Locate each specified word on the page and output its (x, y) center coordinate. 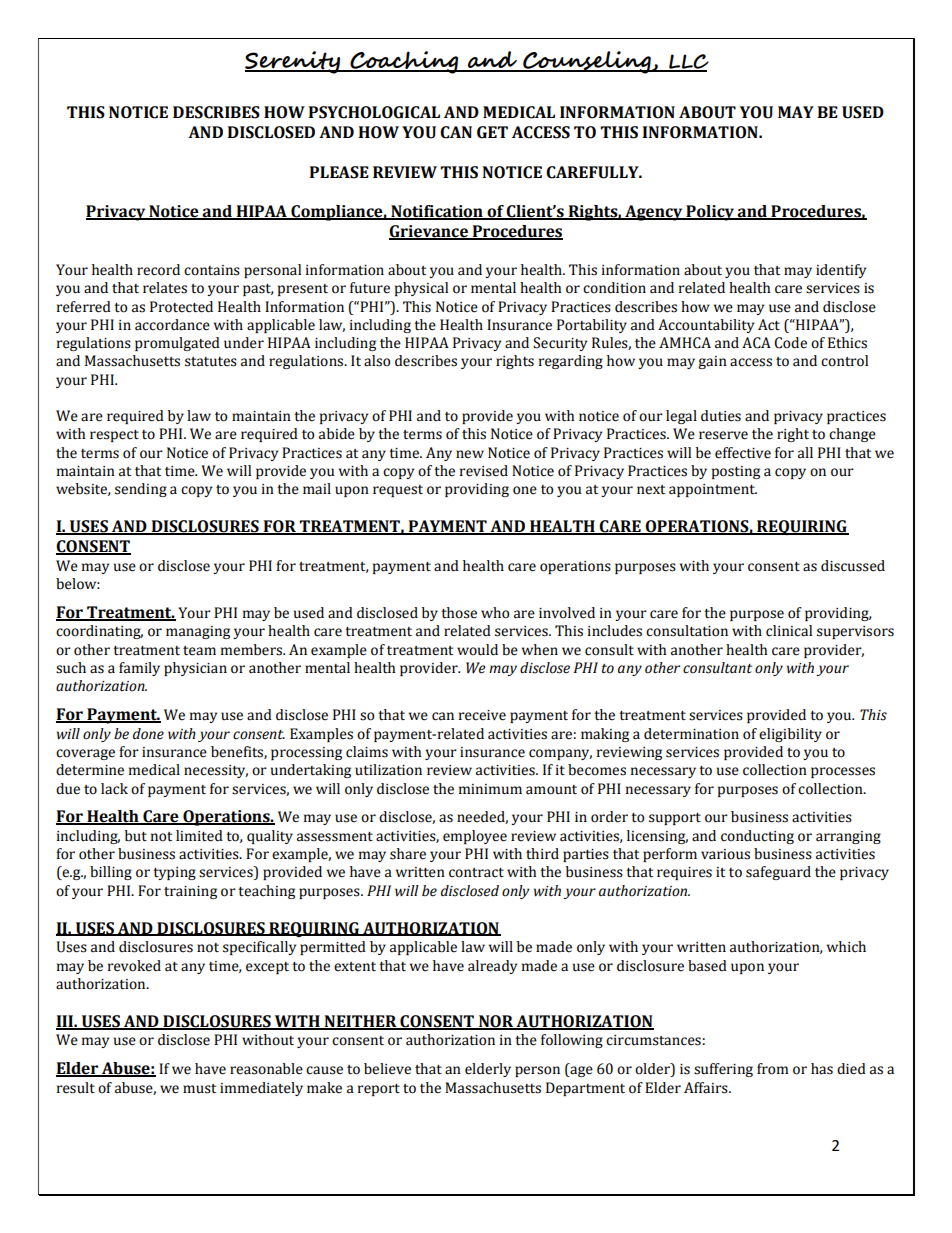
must (199, 1089)
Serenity (294, 62)
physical (421, 289)
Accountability (706, 326)
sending (141, 490)
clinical (789, 631)
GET (492, 132)
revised (484, 471)
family (139, 669)
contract (476, 873)
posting (736, 472)
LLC (688, 63)
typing (174, 873)
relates (165, 288)
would (477, 650)
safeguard (778, 873)
